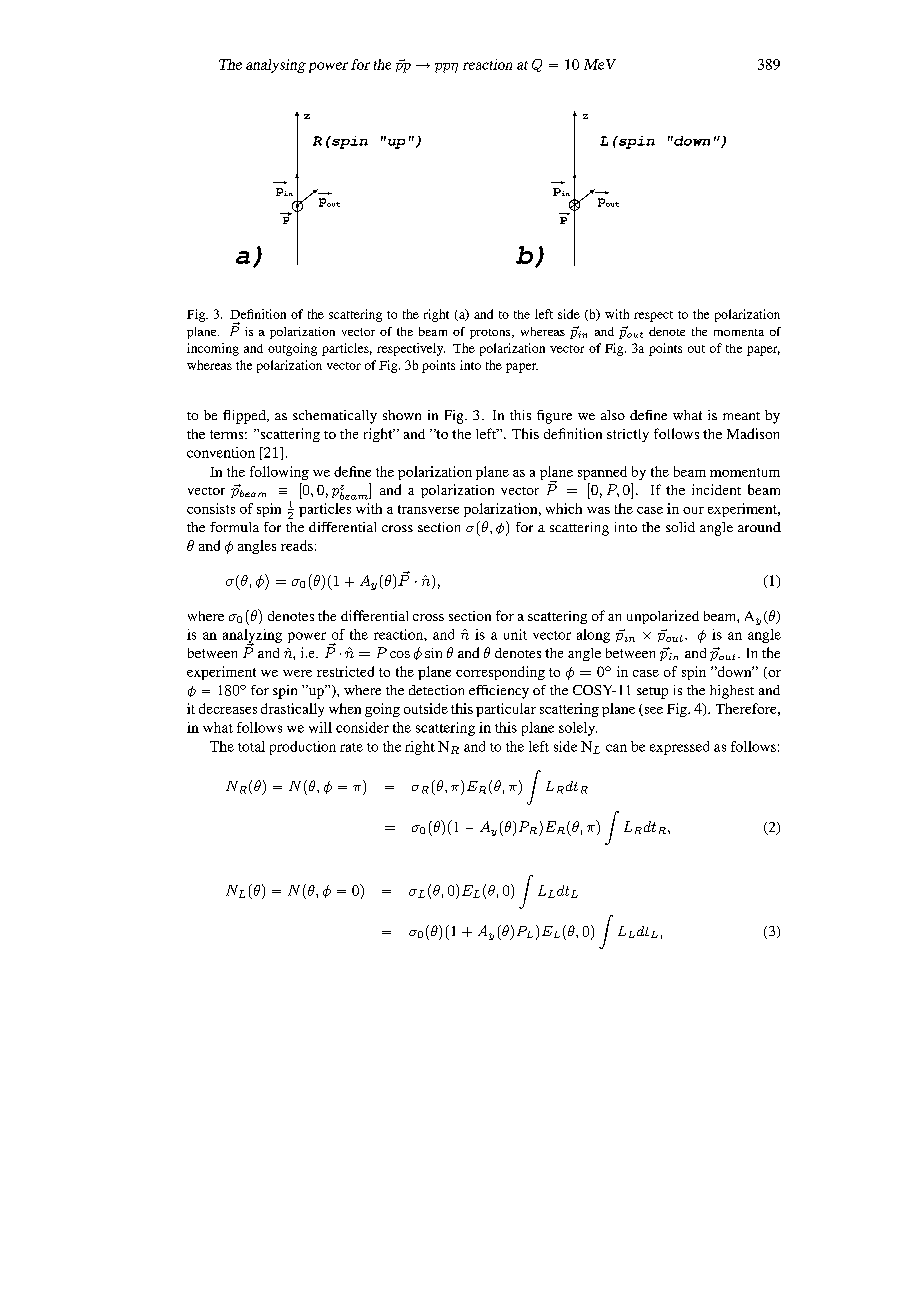  What do you see at coordinates (213, 349) in the screenshot?
I see `incoming` at bounding box center [213, 349].
